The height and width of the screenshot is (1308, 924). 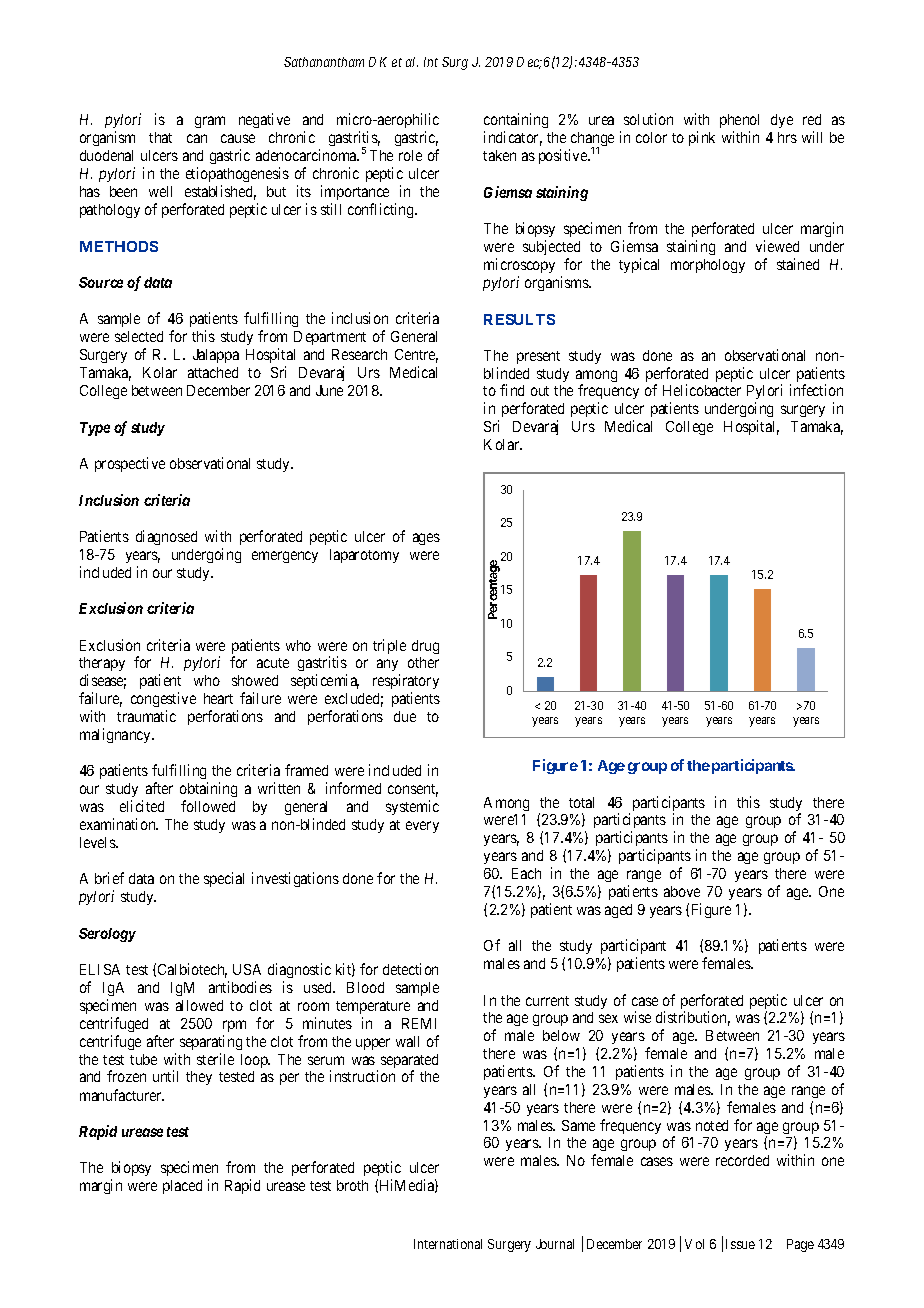 I want to click on find, so click(x=512, y=390).
